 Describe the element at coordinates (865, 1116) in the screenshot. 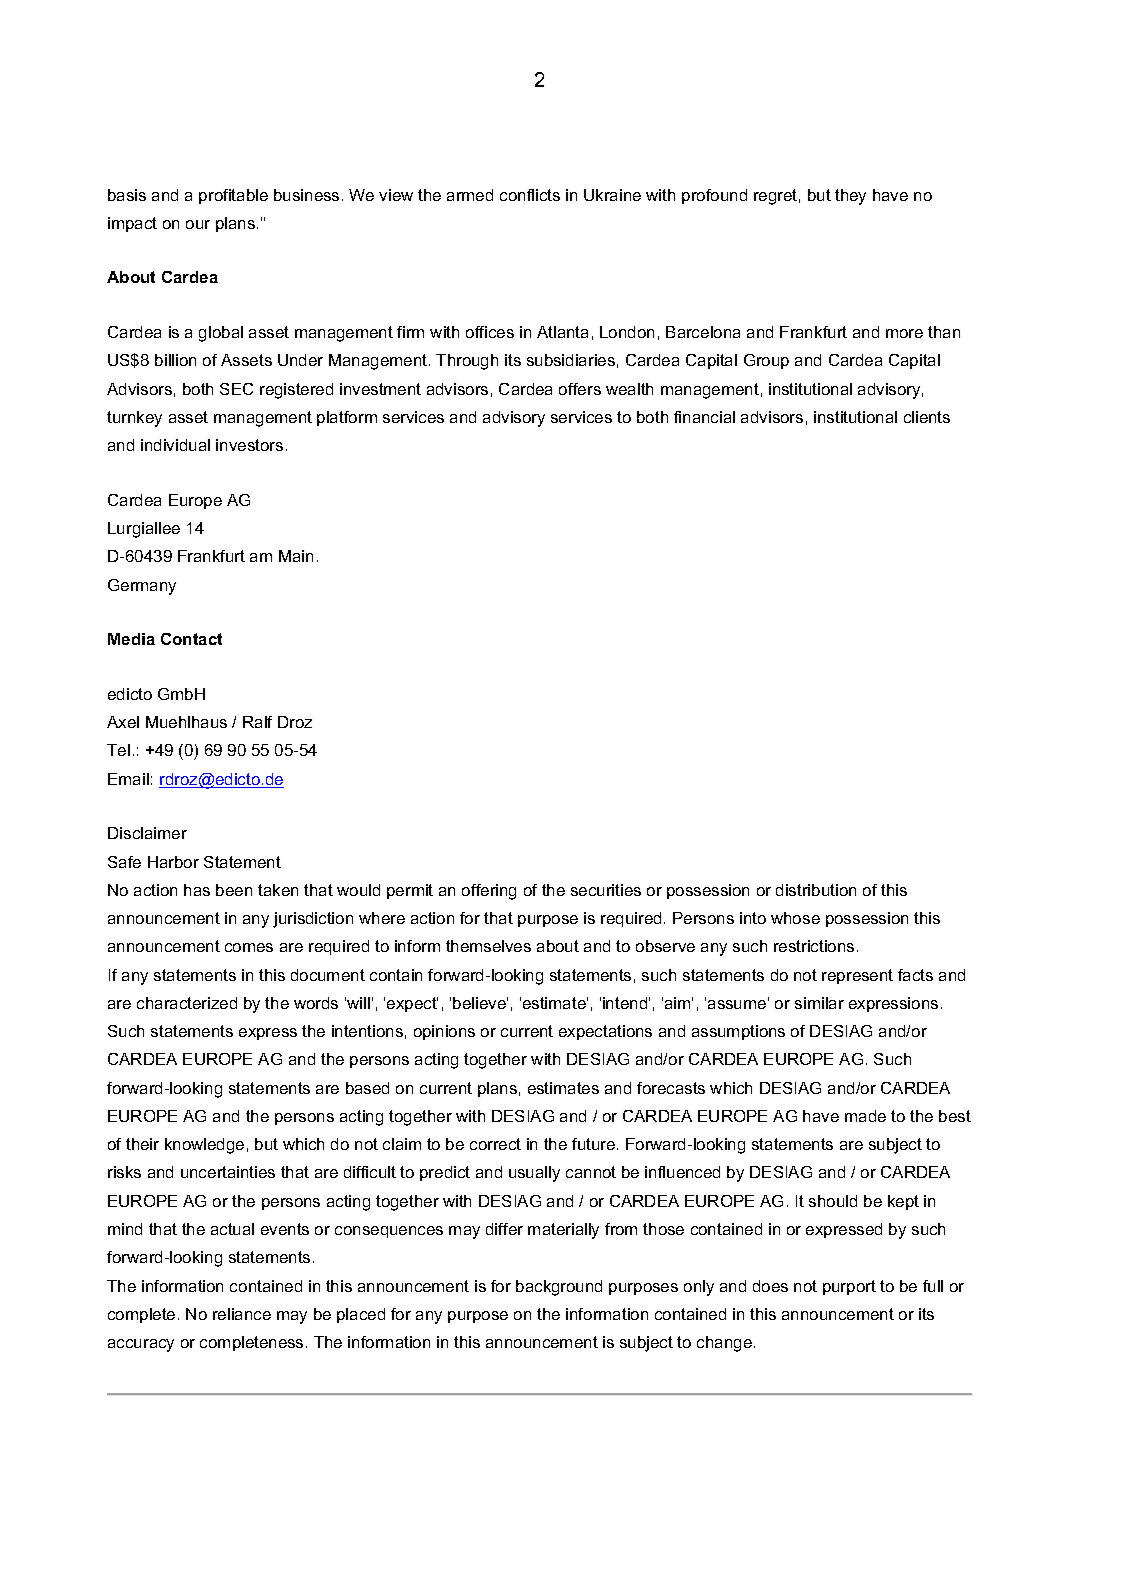

I see `made` at that location.
